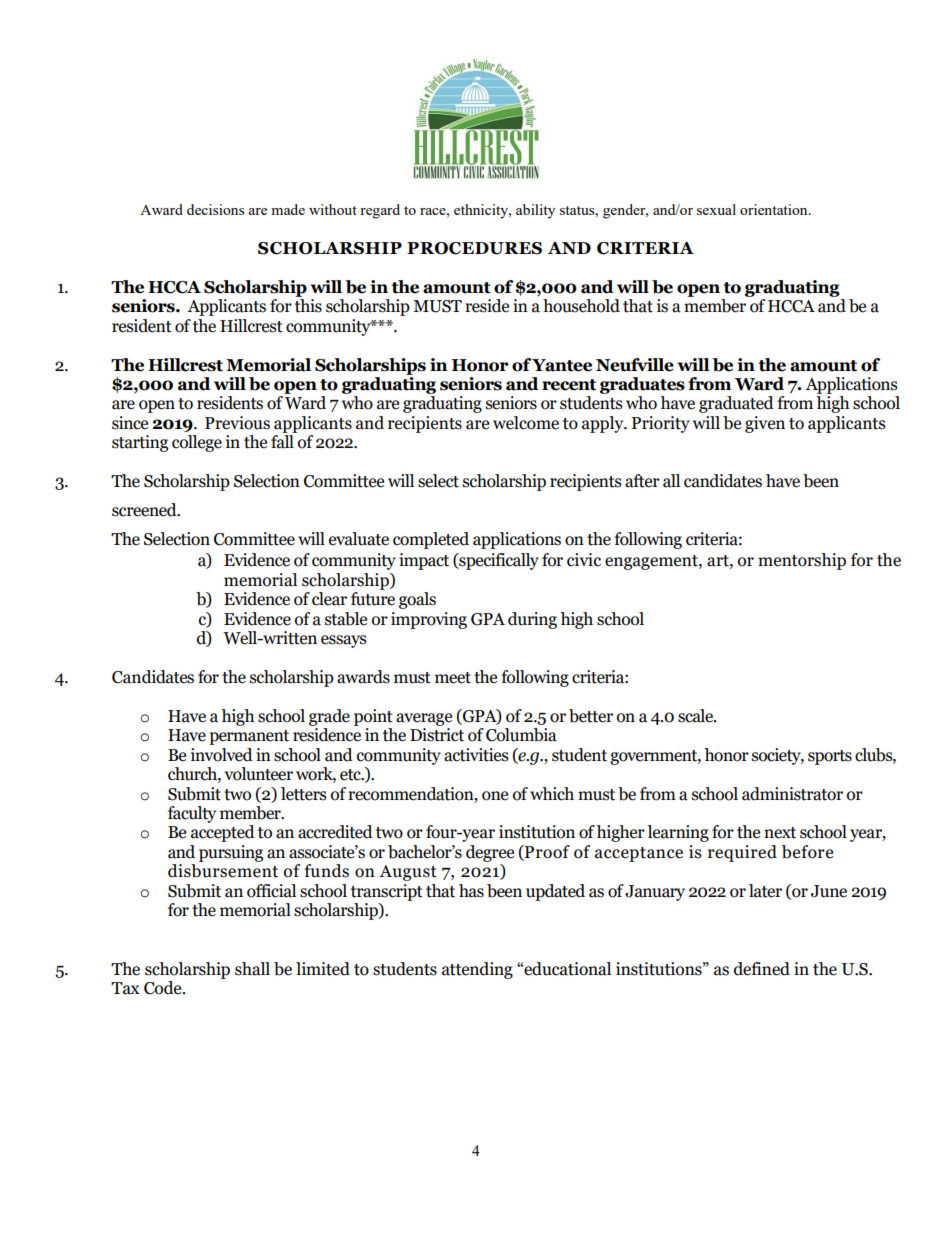 This screenshot has width=952, height=1233. What do you see at coordinates (765, 424) in the screenshot?
I see `given` at bounding box center [765, 424].
